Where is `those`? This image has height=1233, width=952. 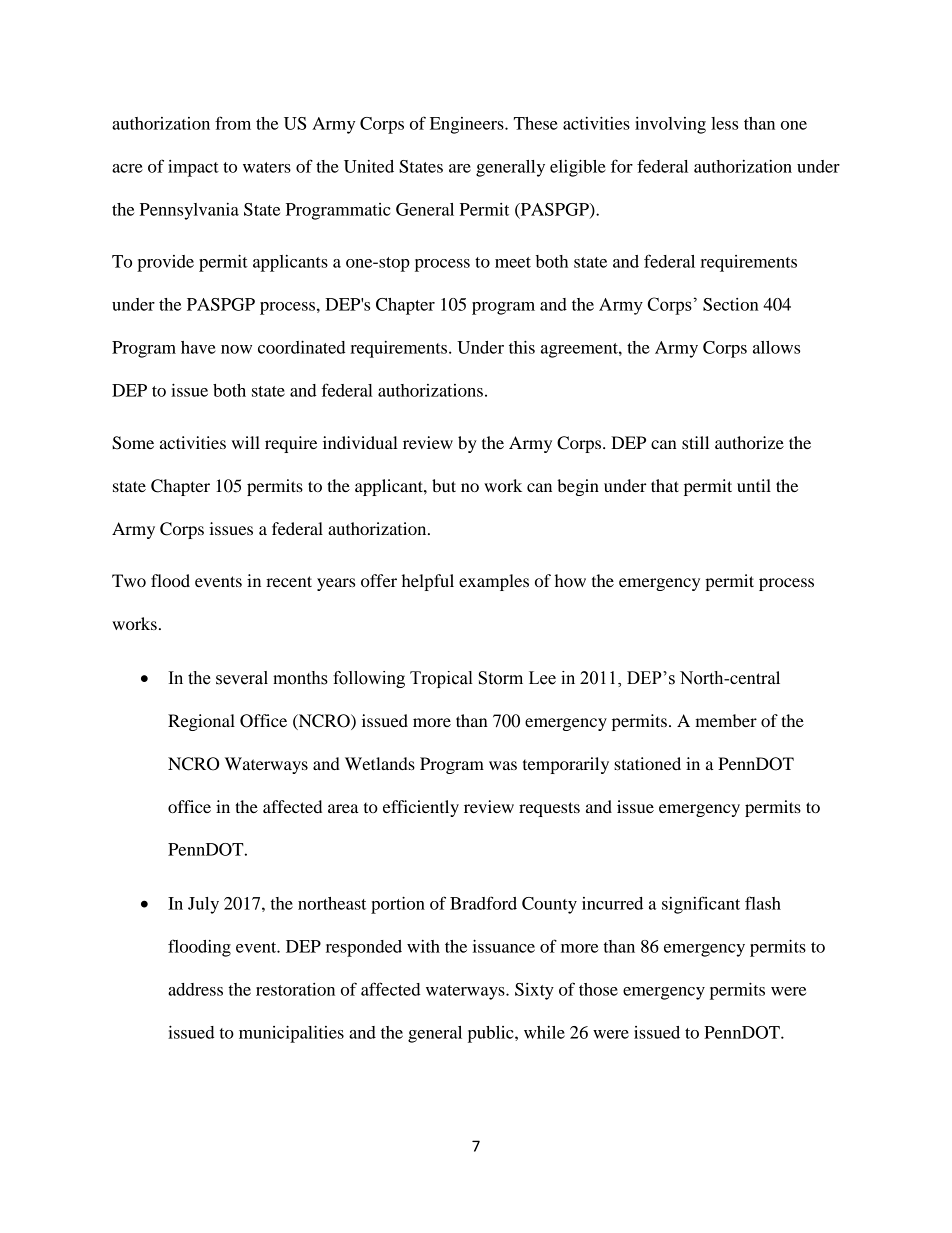 those is located at coordinates (598, 989).
